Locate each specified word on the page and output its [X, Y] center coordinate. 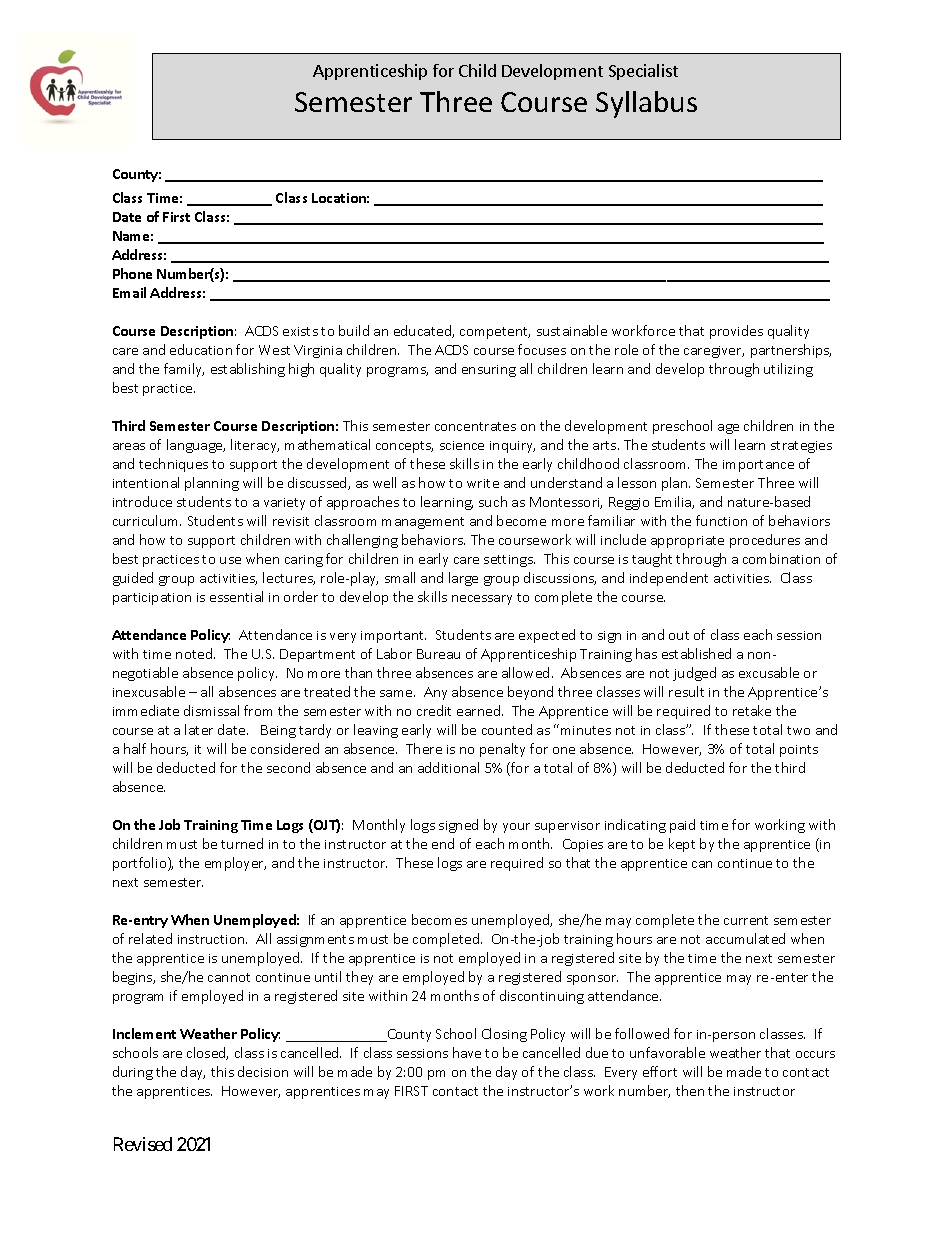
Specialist [643, 72]
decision [263, 1071]
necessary [482, 600]
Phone [132, 273]
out [679, 635]
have [467, 1052]
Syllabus [646, 104]
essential [236, 596]
